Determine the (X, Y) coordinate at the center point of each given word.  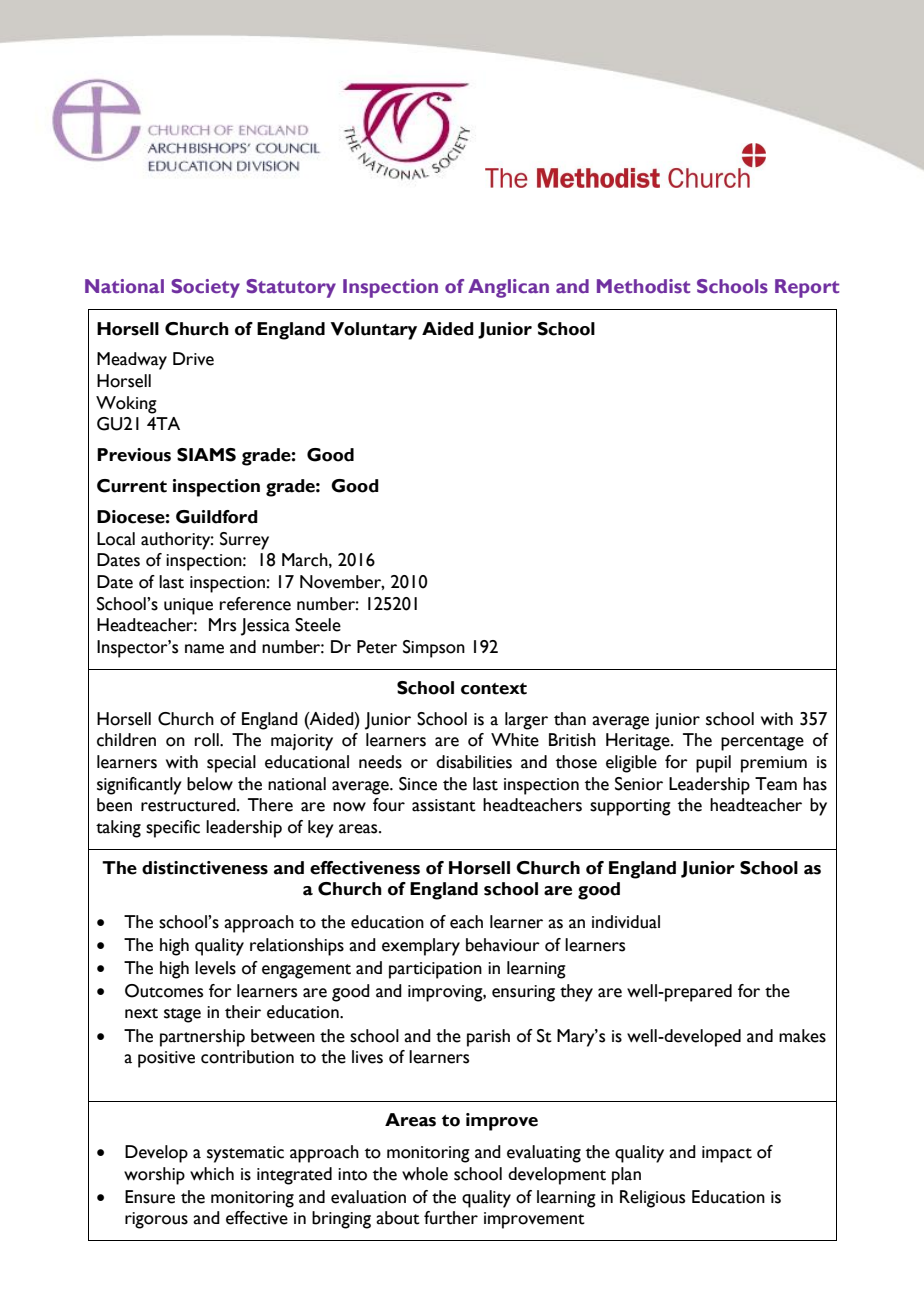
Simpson (434, 649)
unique (188, 606)
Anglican (508, 288)
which (212, 1174)
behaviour (503, 945)
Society (205, 288)
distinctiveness (205, 868)
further (451, 1218)
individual (626, 922)
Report (807, 288)
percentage (762, 743)
